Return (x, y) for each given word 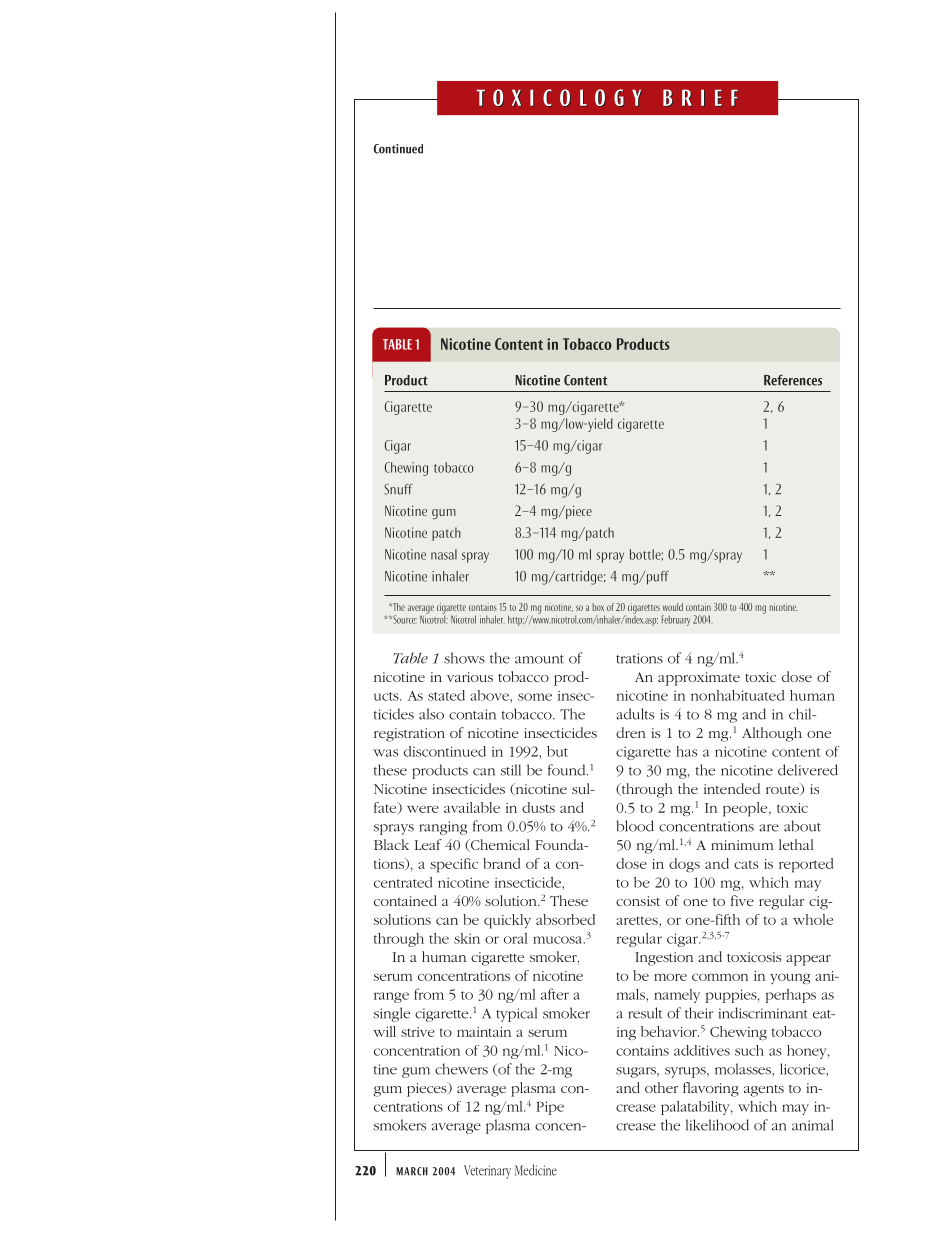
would (673, 607)
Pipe (550, 1108)
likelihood (717, 1125)
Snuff (398, 489)
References (793, 380)
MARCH (412, 1171)
